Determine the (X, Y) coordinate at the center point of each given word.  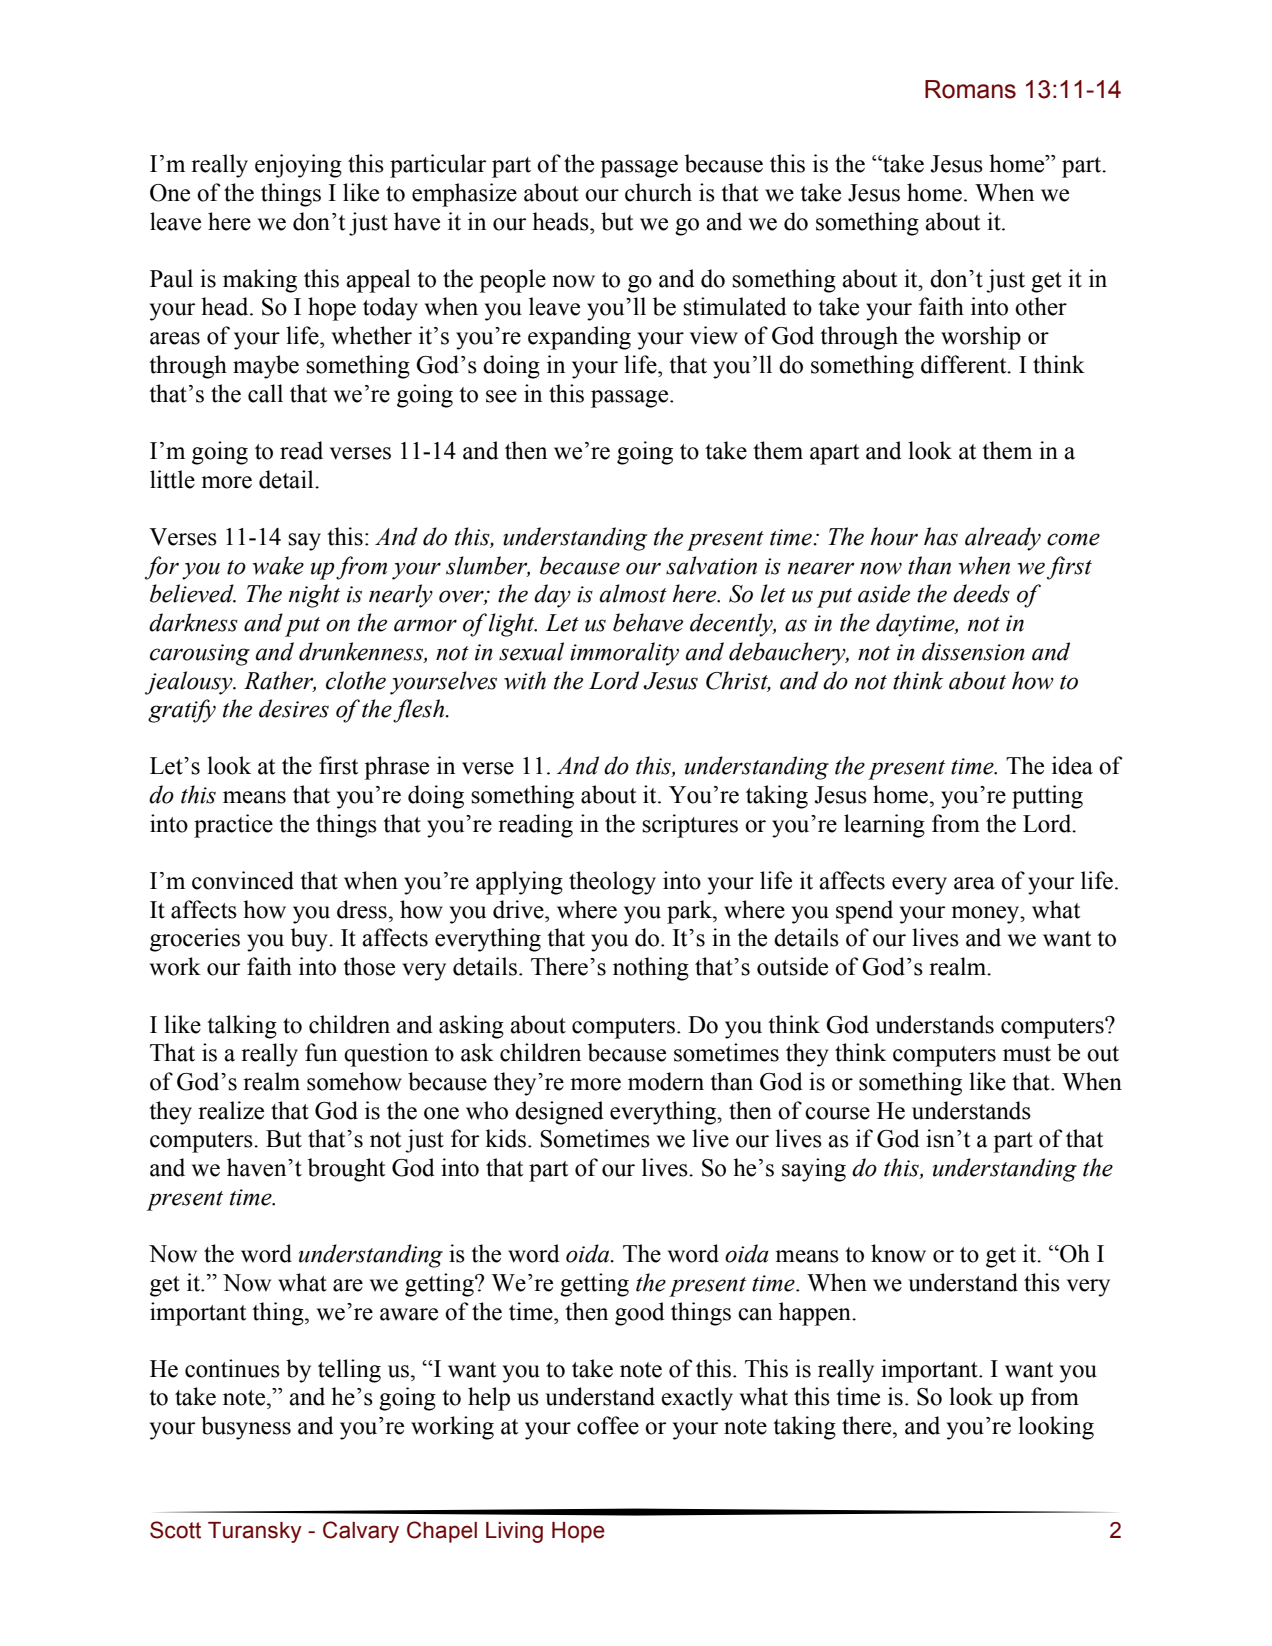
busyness (246, 1428)
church (658, 192)
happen (816, 1314)
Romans (970, 89)
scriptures (690, 826)
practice (233, 826)
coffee (608, 1425)
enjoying (298, 166)
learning (884, 826)
